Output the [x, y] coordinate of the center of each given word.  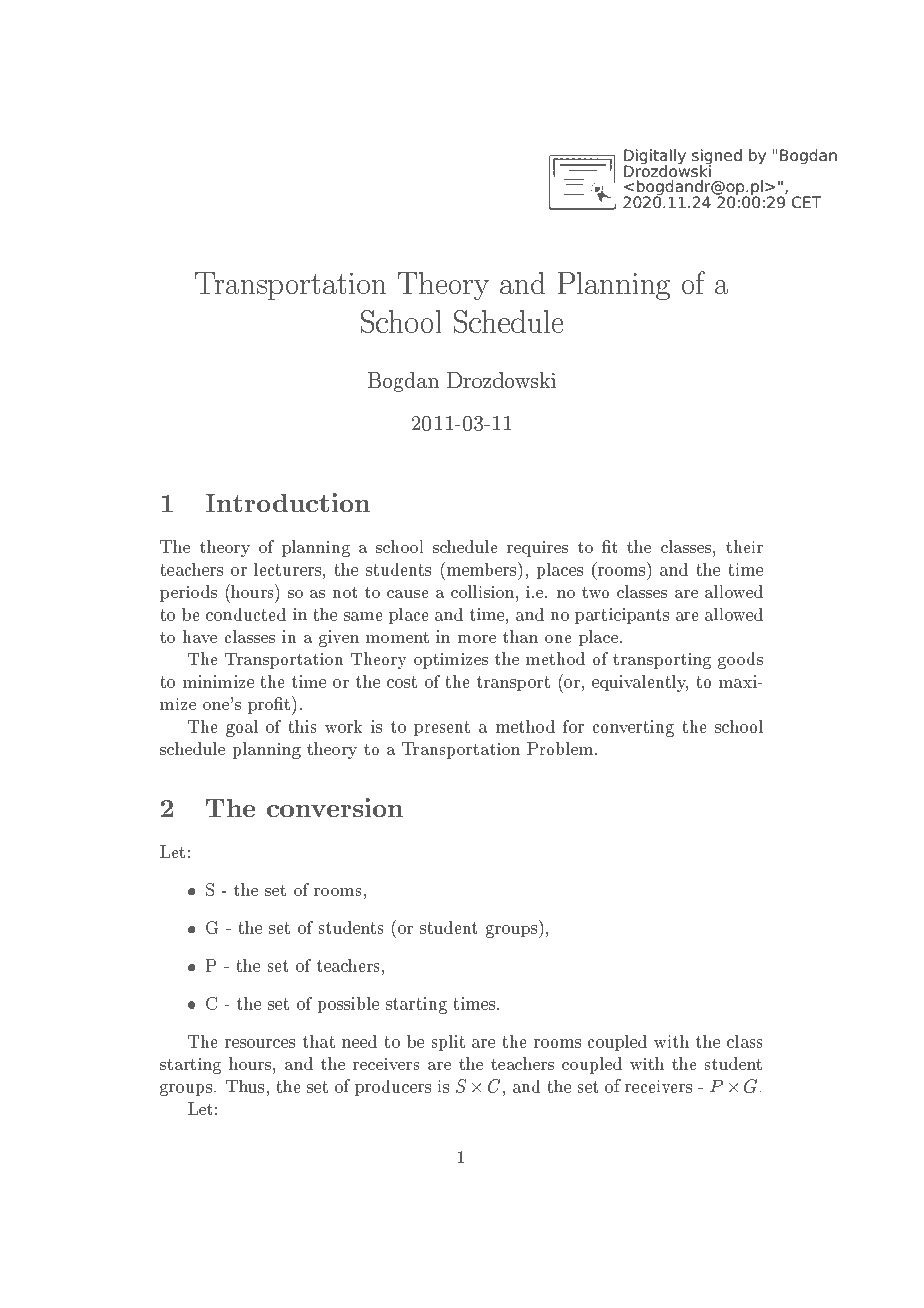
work [343, 726]
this [302, 726]
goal [242, 728]
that [319, 1041]
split [448, 1043]
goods [740, 660]
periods [188, 593]
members [481, 569]
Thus [245, 1086]
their [744, 546]
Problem [560, 748]
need [359, 1041]
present [442, 728]
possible [348, 1005]
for [573, 726]
